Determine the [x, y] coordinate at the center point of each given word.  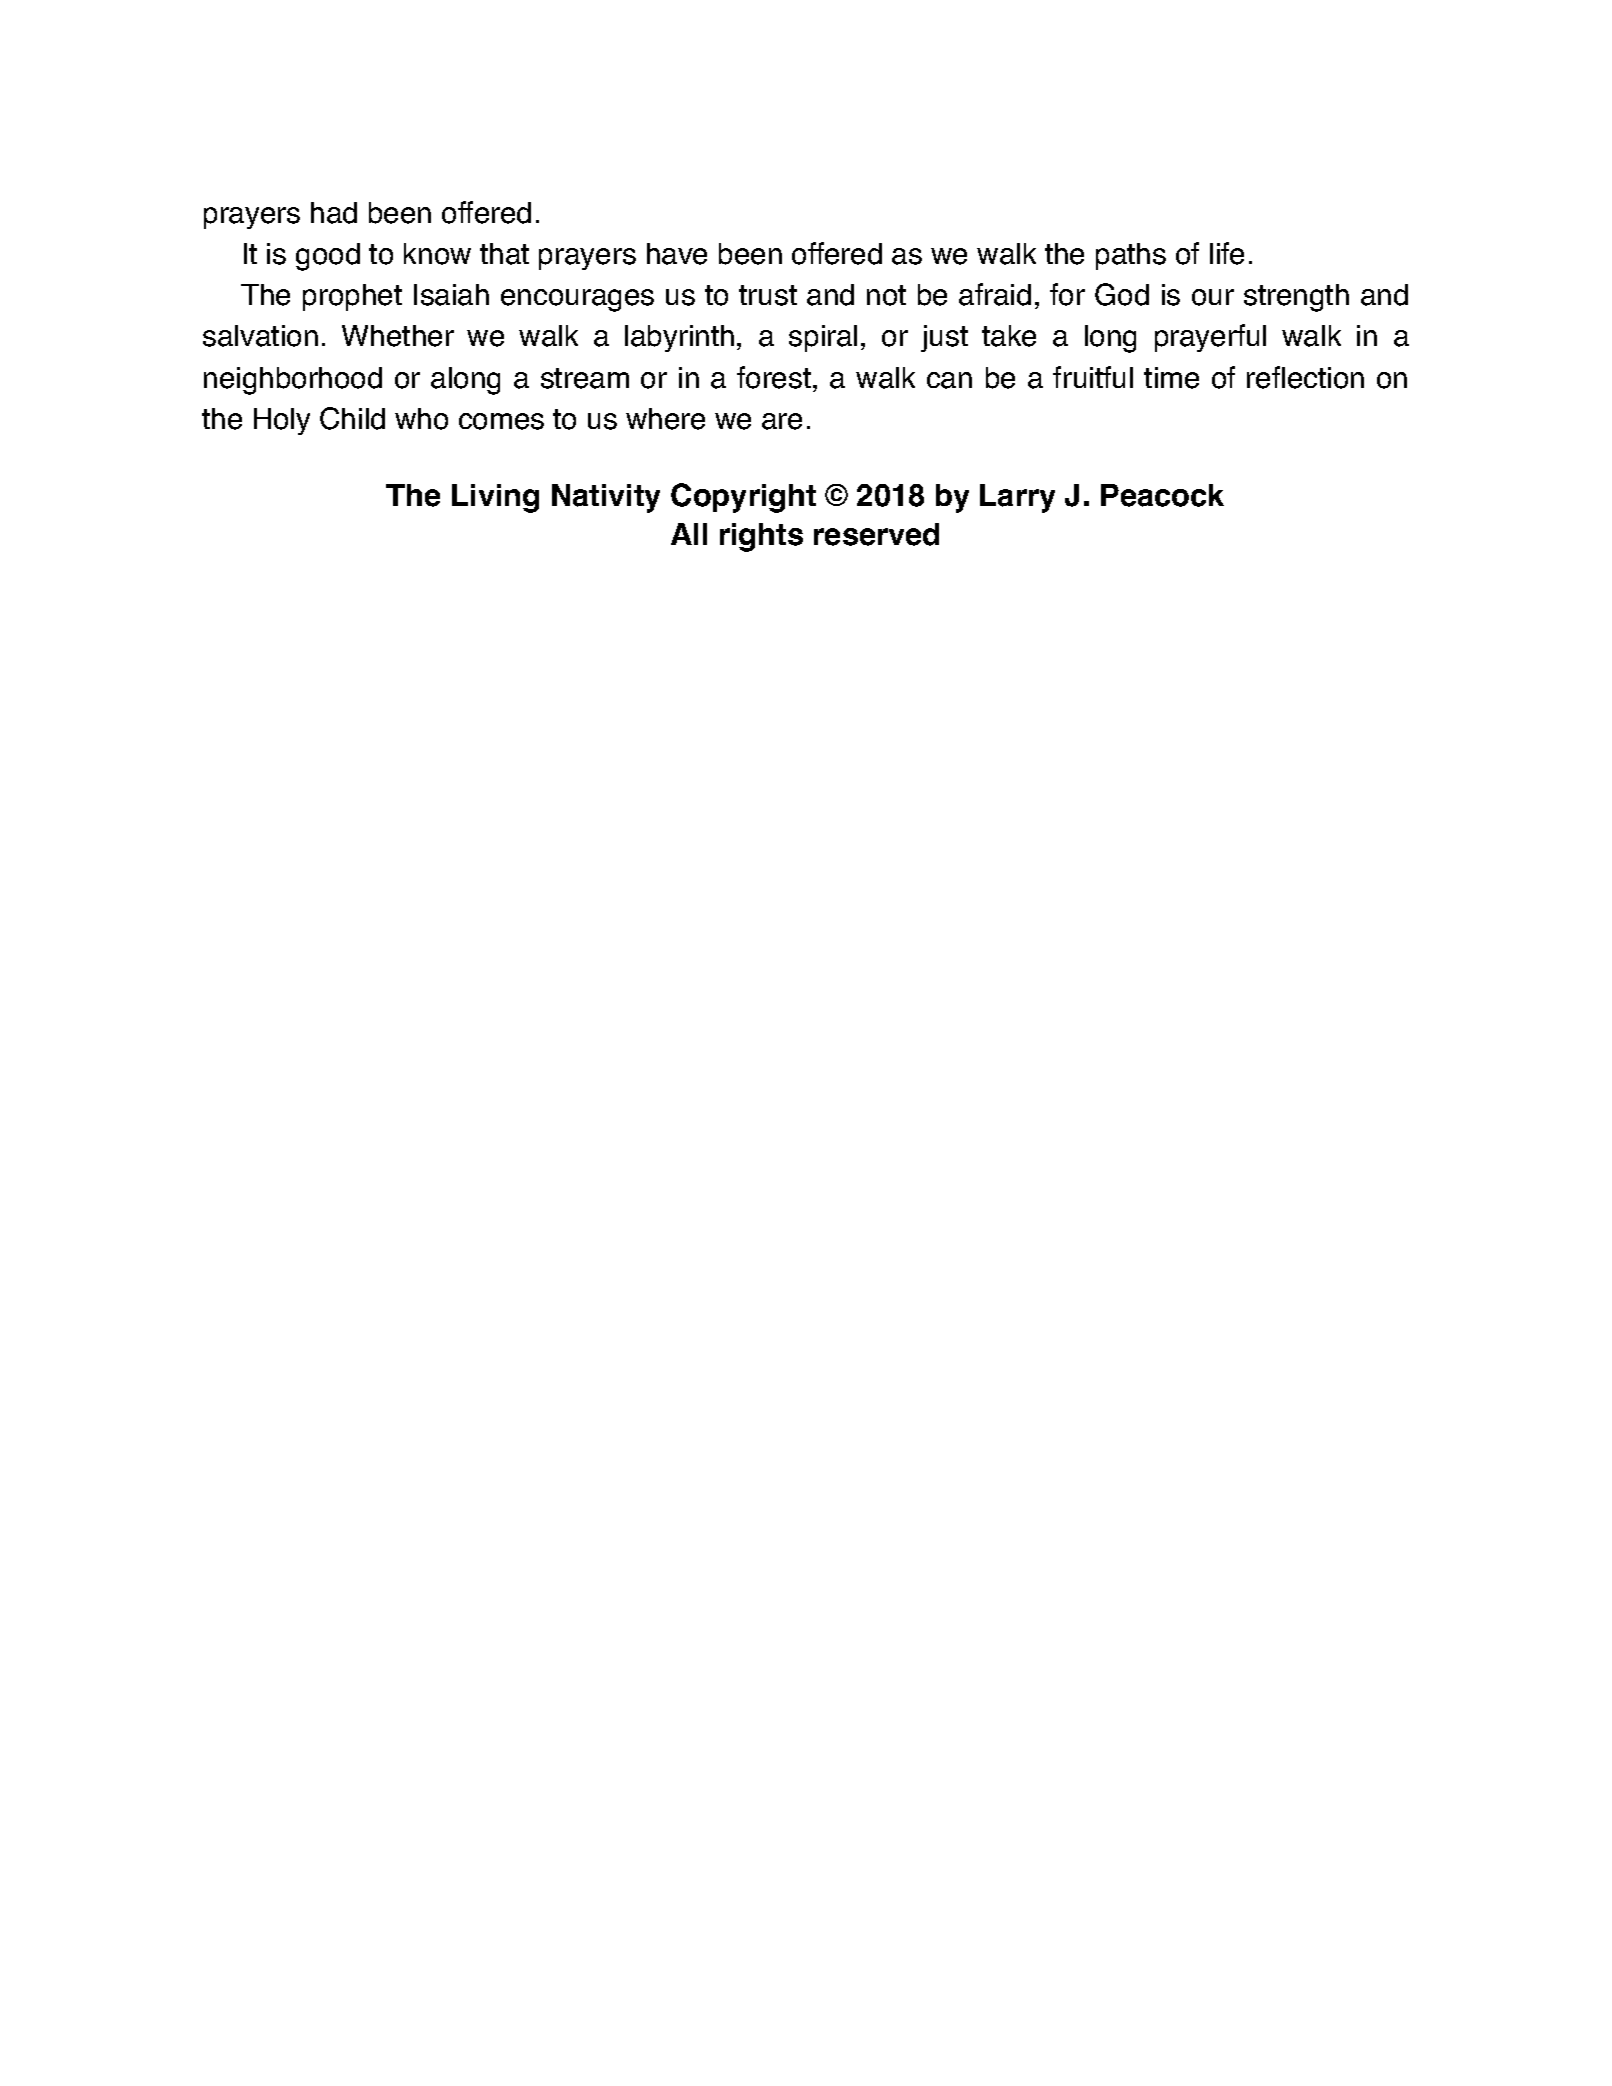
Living [495, 498]
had [334, 213]
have [677, 254]
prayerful [1210, 338]
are [782, 421]
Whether [398, 336]
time [1171, 378]
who [421, 419]
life [1227, 253]
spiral [823, 338]
